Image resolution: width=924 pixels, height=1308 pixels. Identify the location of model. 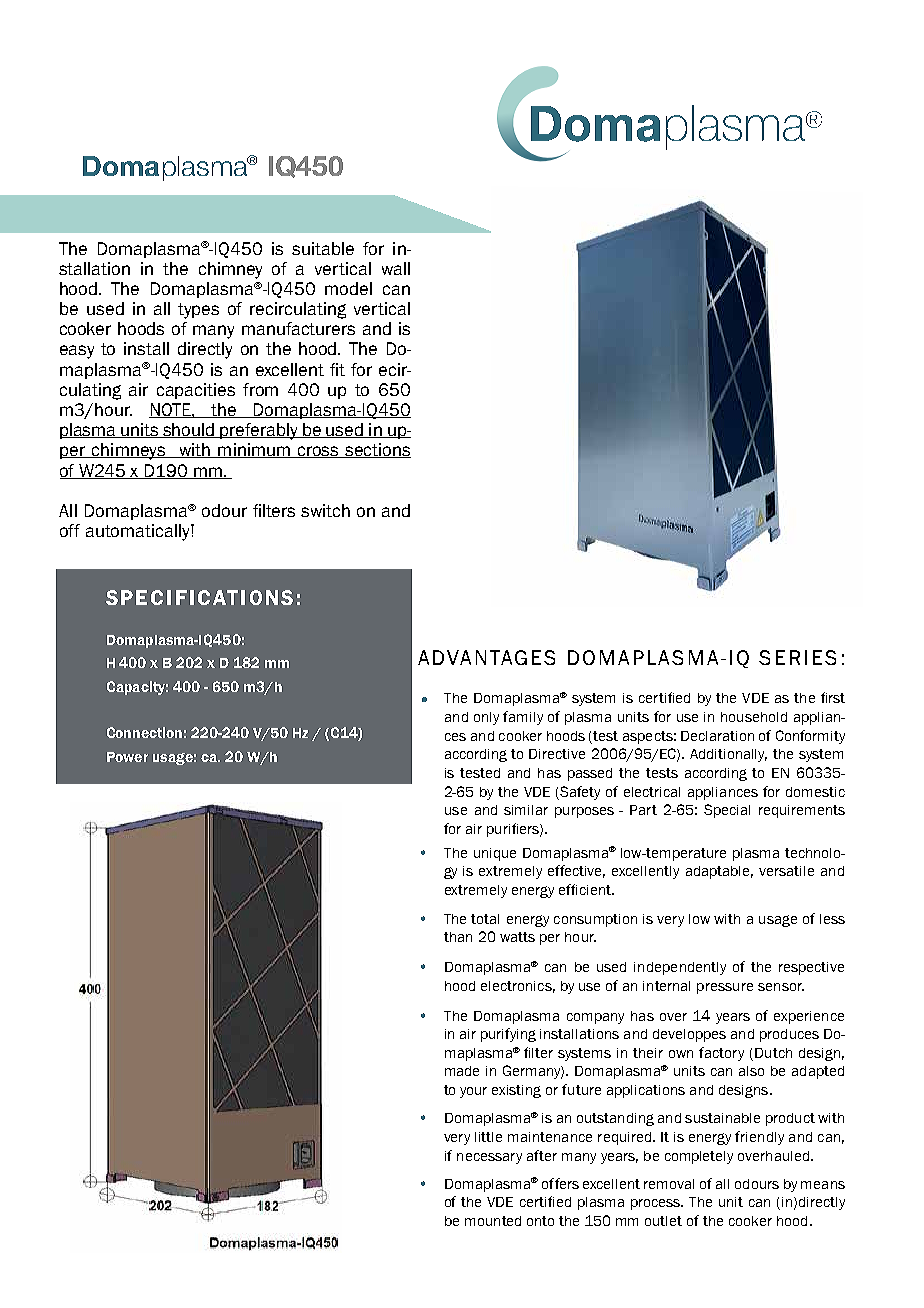
(348, 288).
